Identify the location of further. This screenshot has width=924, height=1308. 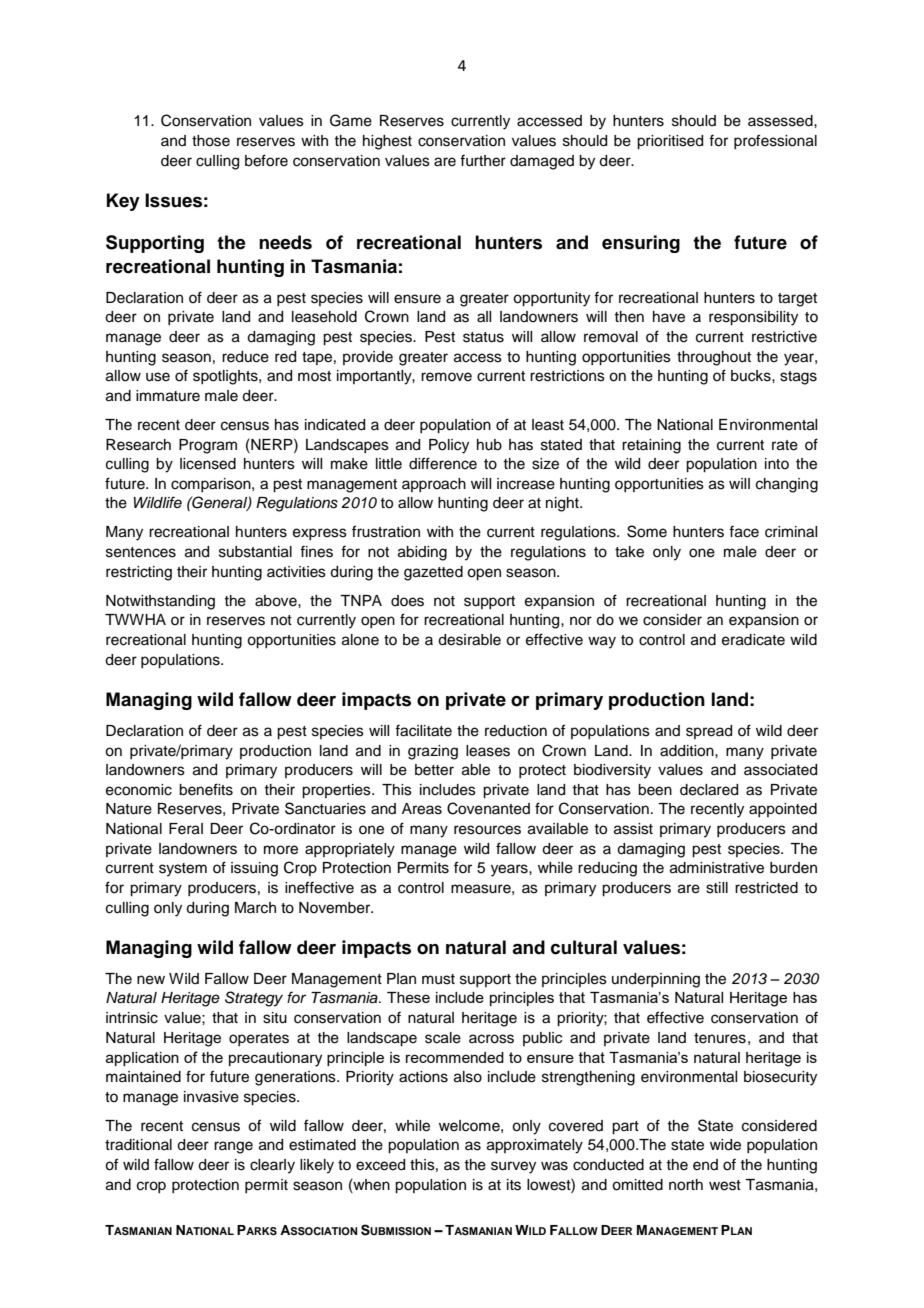
(483, 160).
